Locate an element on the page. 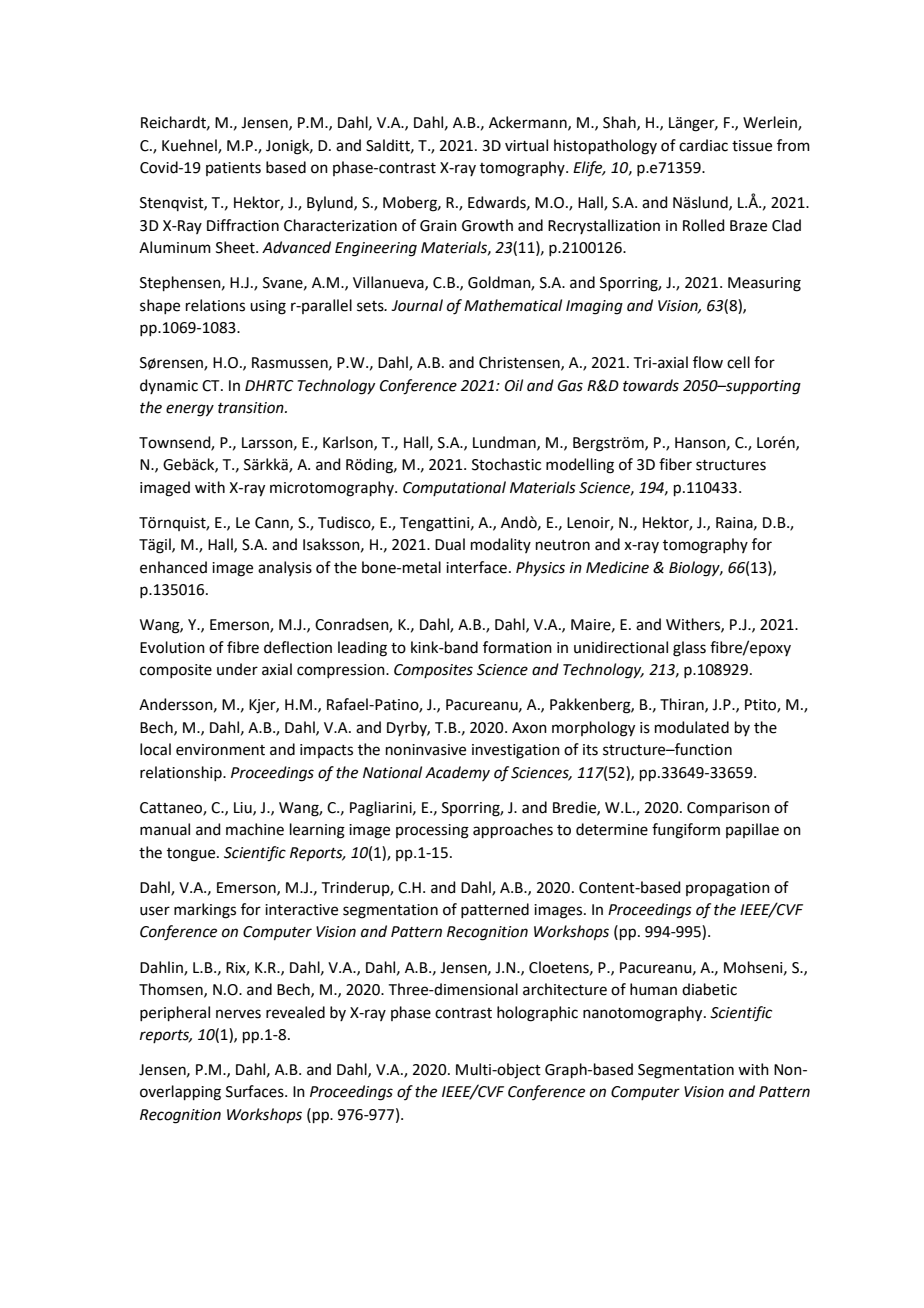 This image has height=1308, width=924. Liu is located at coordinates (244, 808).
